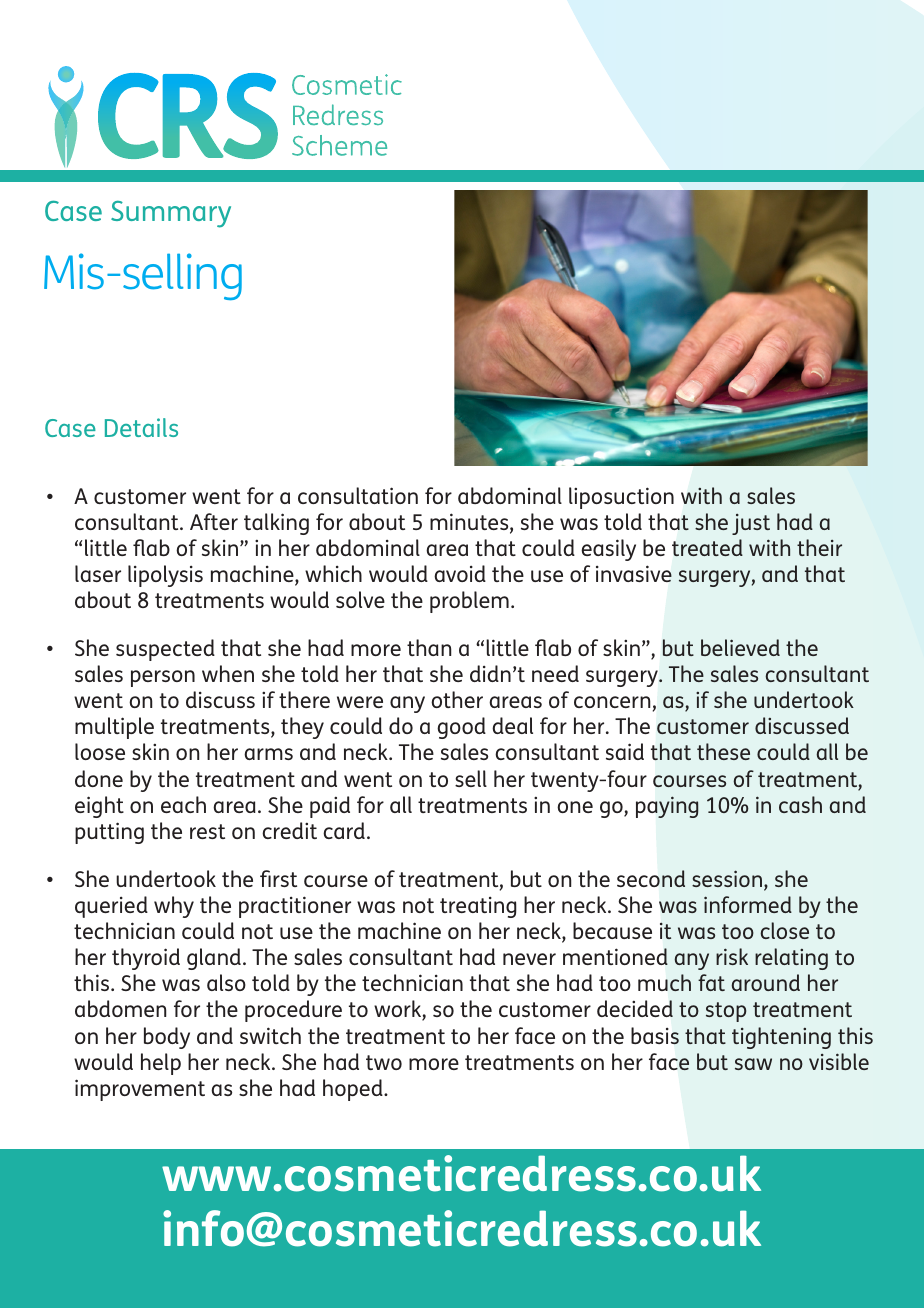  What do you see at coordinates (358, 495) in the image?
I see `consultation` at bounding box center [358, 495].
